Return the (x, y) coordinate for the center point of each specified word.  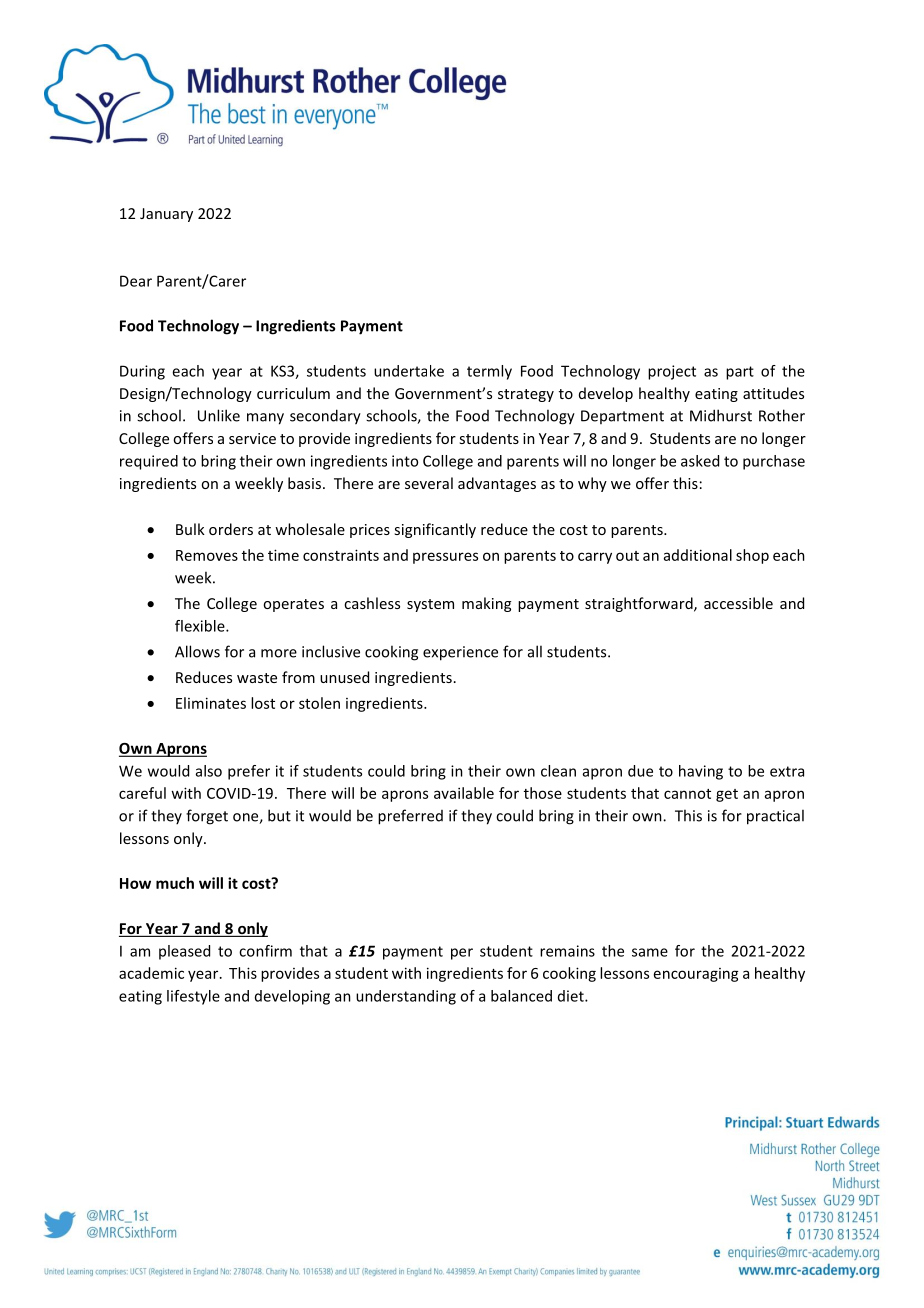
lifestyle (193, 997)
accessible (738, 603)
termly (489, 372)
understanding (406, 997)
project (672, 372)
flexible (201, 626)
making (486, 604)
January (166, 215)
